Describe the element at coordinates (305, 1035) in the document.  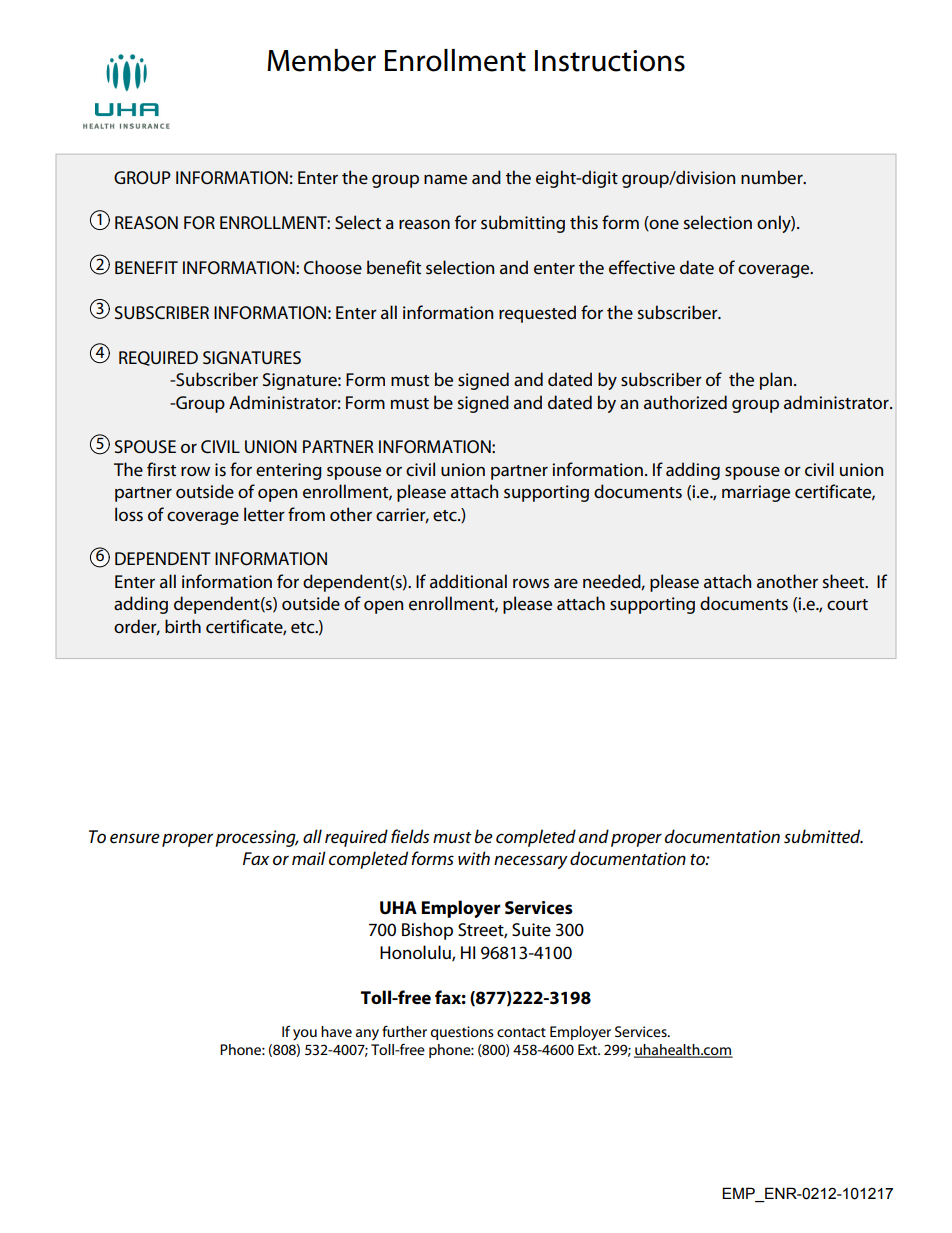
I see `you` at that location.
